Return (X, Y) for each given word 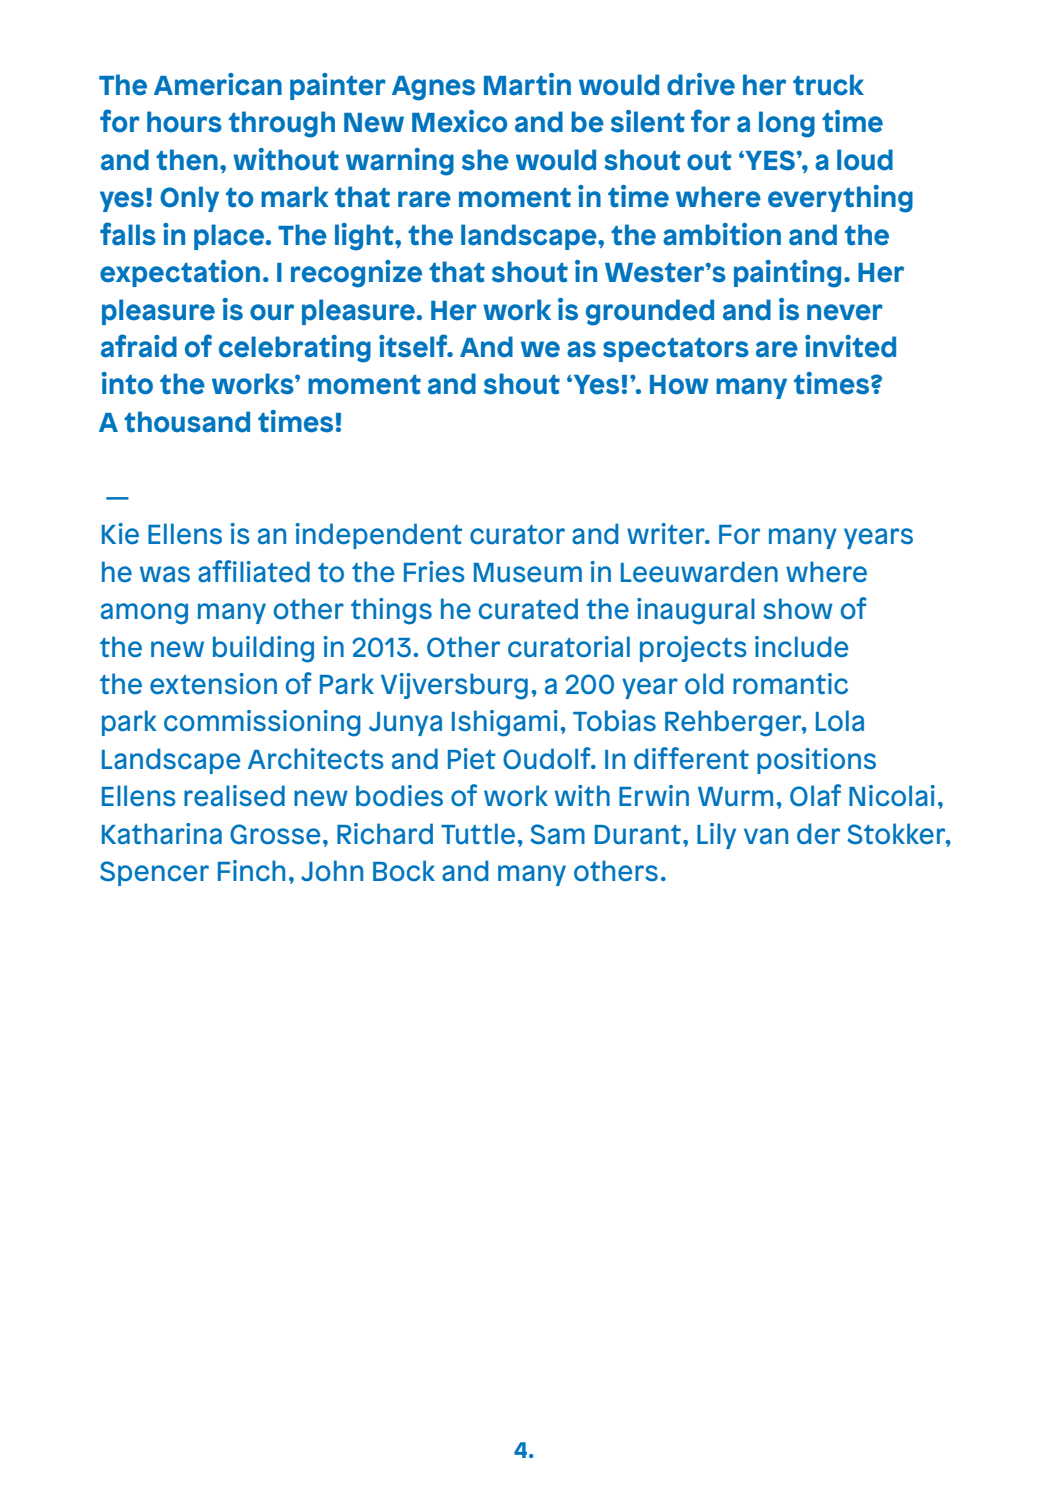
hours (184, 122)
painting (787, 274)
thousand (187, 422)
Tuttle (478, 834)
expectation (180, 273)
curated (528, 609)
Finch (251, 871)
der (818, 834)
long (787, 124)
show (798, 609)
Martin (527, 84)
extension (213, 684)
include (801, 647)
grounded (650, 312)
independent (379, 536)
